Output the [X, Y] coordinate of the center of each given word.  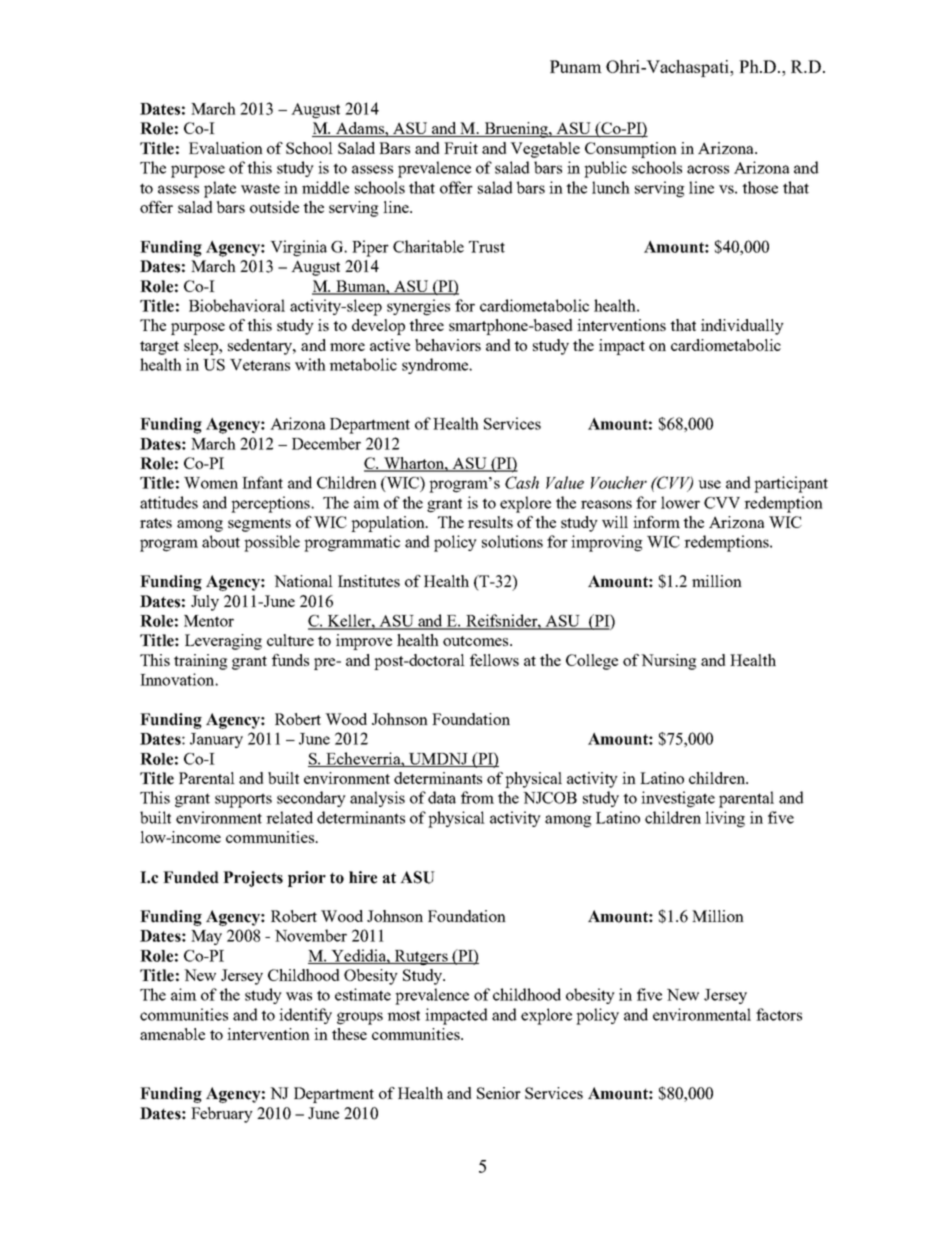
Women [211, 483]
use [709, 484]
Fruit [461, 148]
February [222, 1115]
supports [243, 800]
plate [220, 189]
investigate [678, 799]
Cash [522, 482]
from [477, 797]
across [708, 169]
